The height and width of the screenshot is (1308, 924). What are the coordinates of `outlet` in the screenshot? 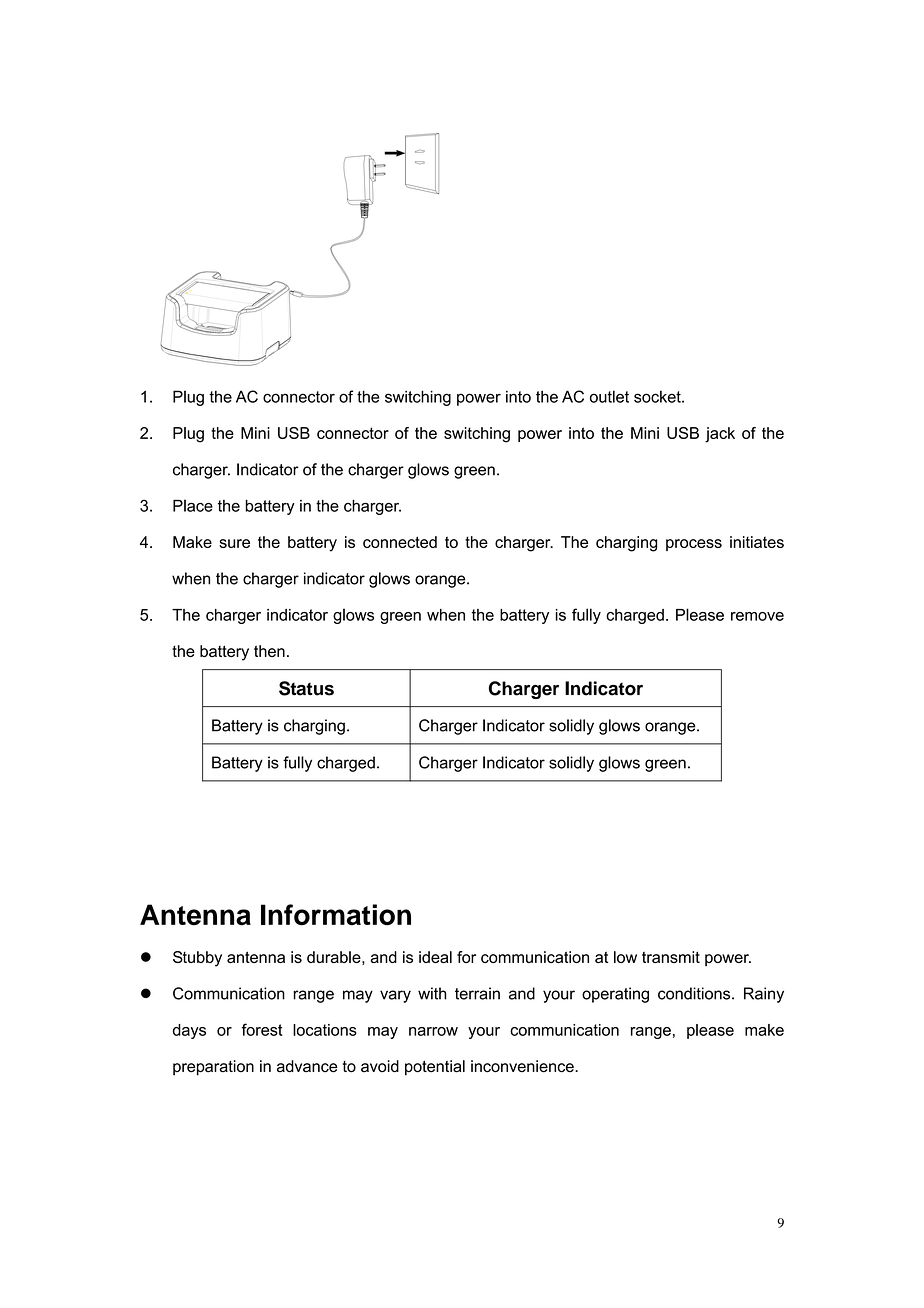 It's located at (609, 396).
